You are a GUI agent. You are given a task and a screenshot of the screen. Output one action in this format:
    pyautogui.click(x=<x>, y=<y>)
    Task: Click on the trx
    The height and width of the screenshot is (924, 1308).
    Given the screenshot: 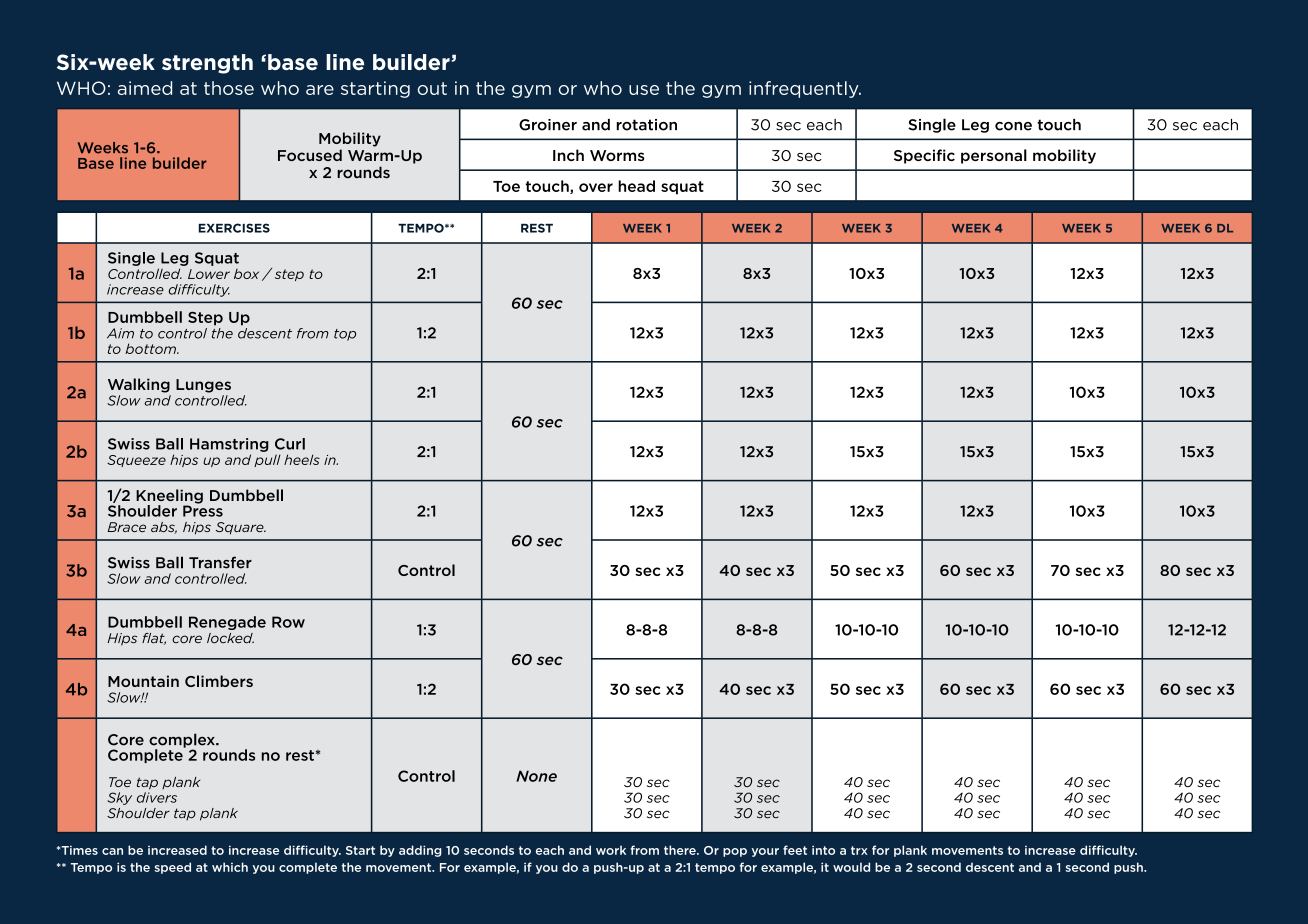 What is the action you would take?
    pyautogui.click(x=859, y=850)
